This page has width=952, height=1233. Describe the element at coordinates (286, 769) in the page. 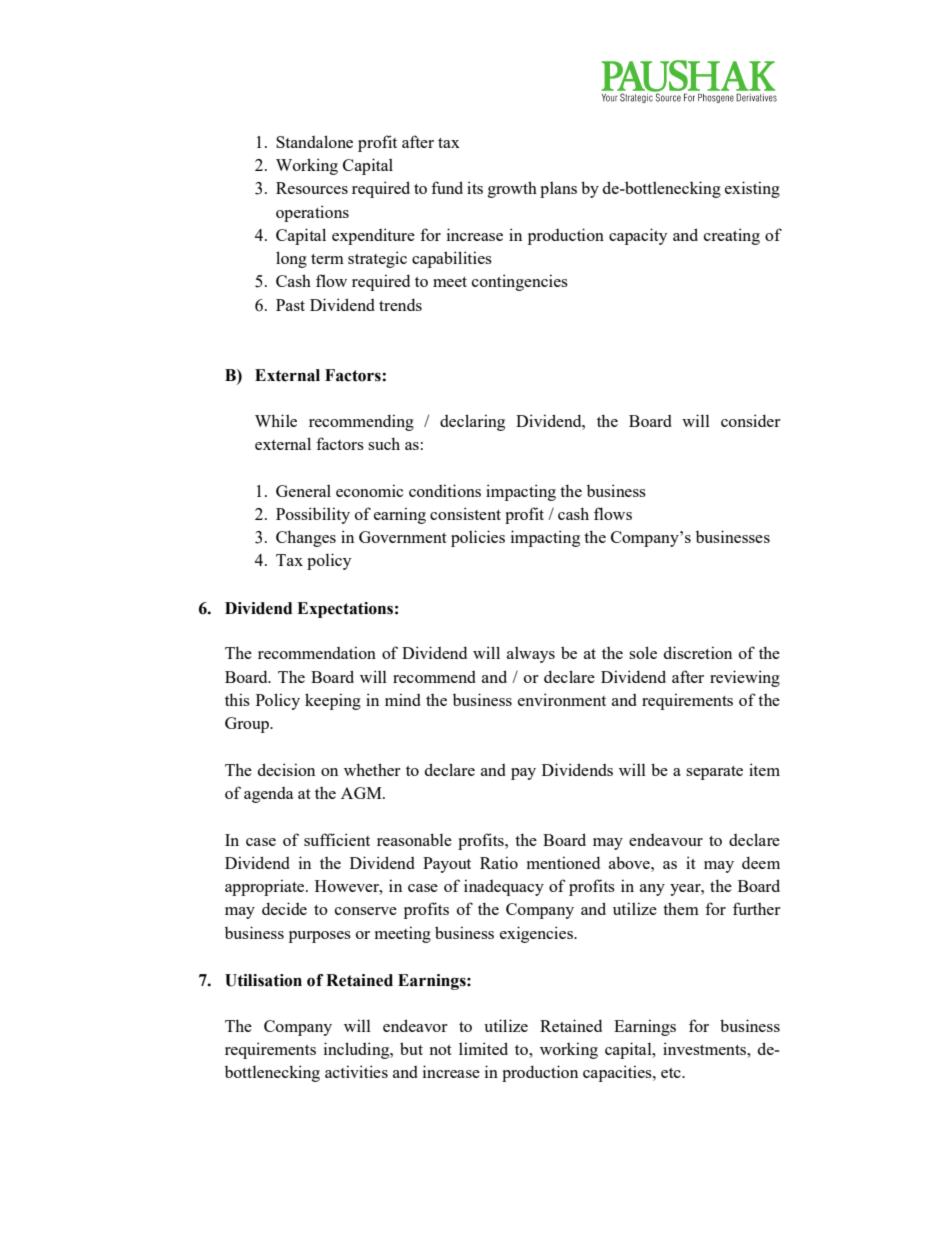

I see `decision` at that location.
